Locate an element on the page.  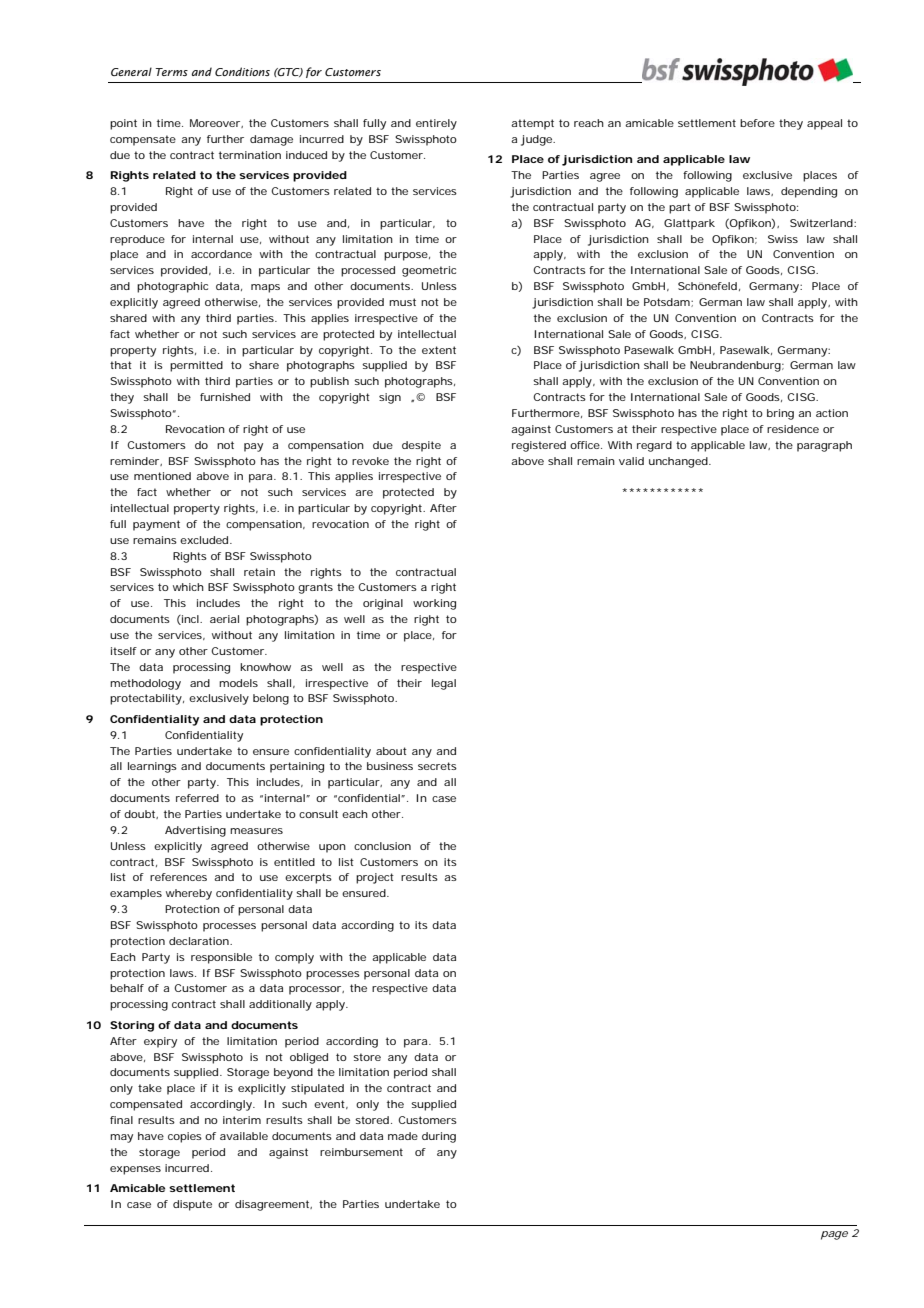
extent is located at coordinates (439, 350).
